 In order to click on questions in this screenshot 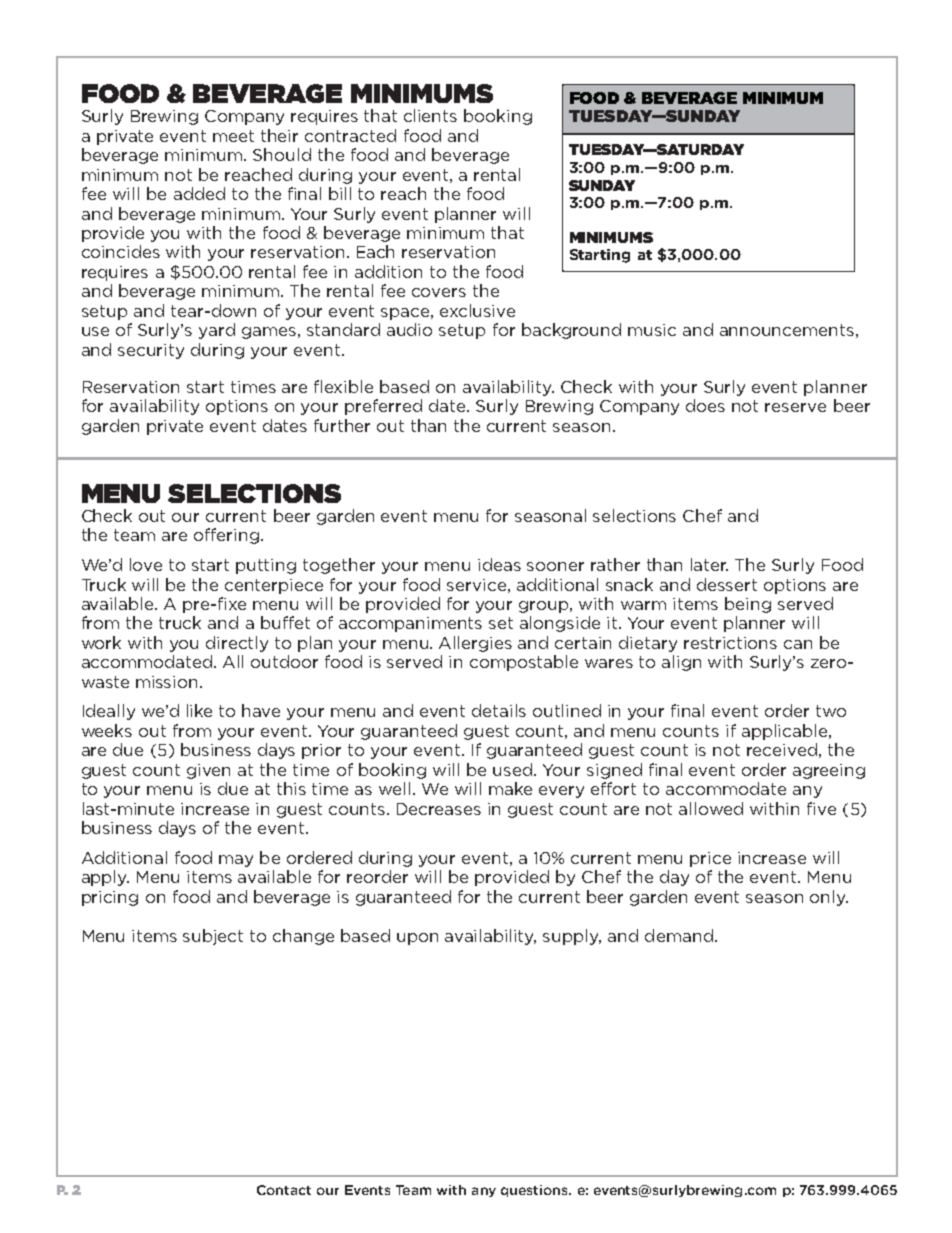, I will do `click(535, 1191)`.
